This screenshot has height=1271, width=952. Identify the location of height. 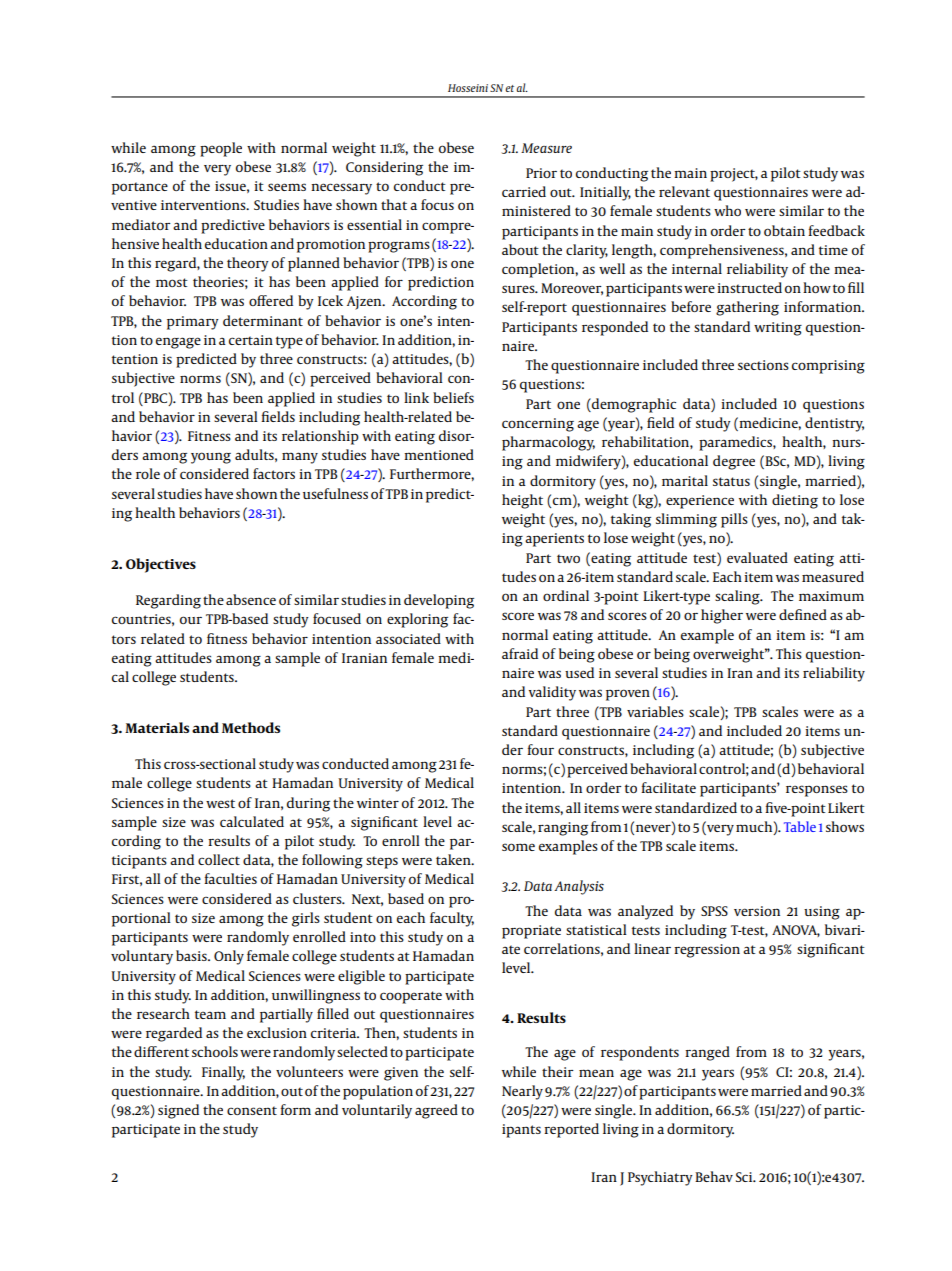
(522, 501).
